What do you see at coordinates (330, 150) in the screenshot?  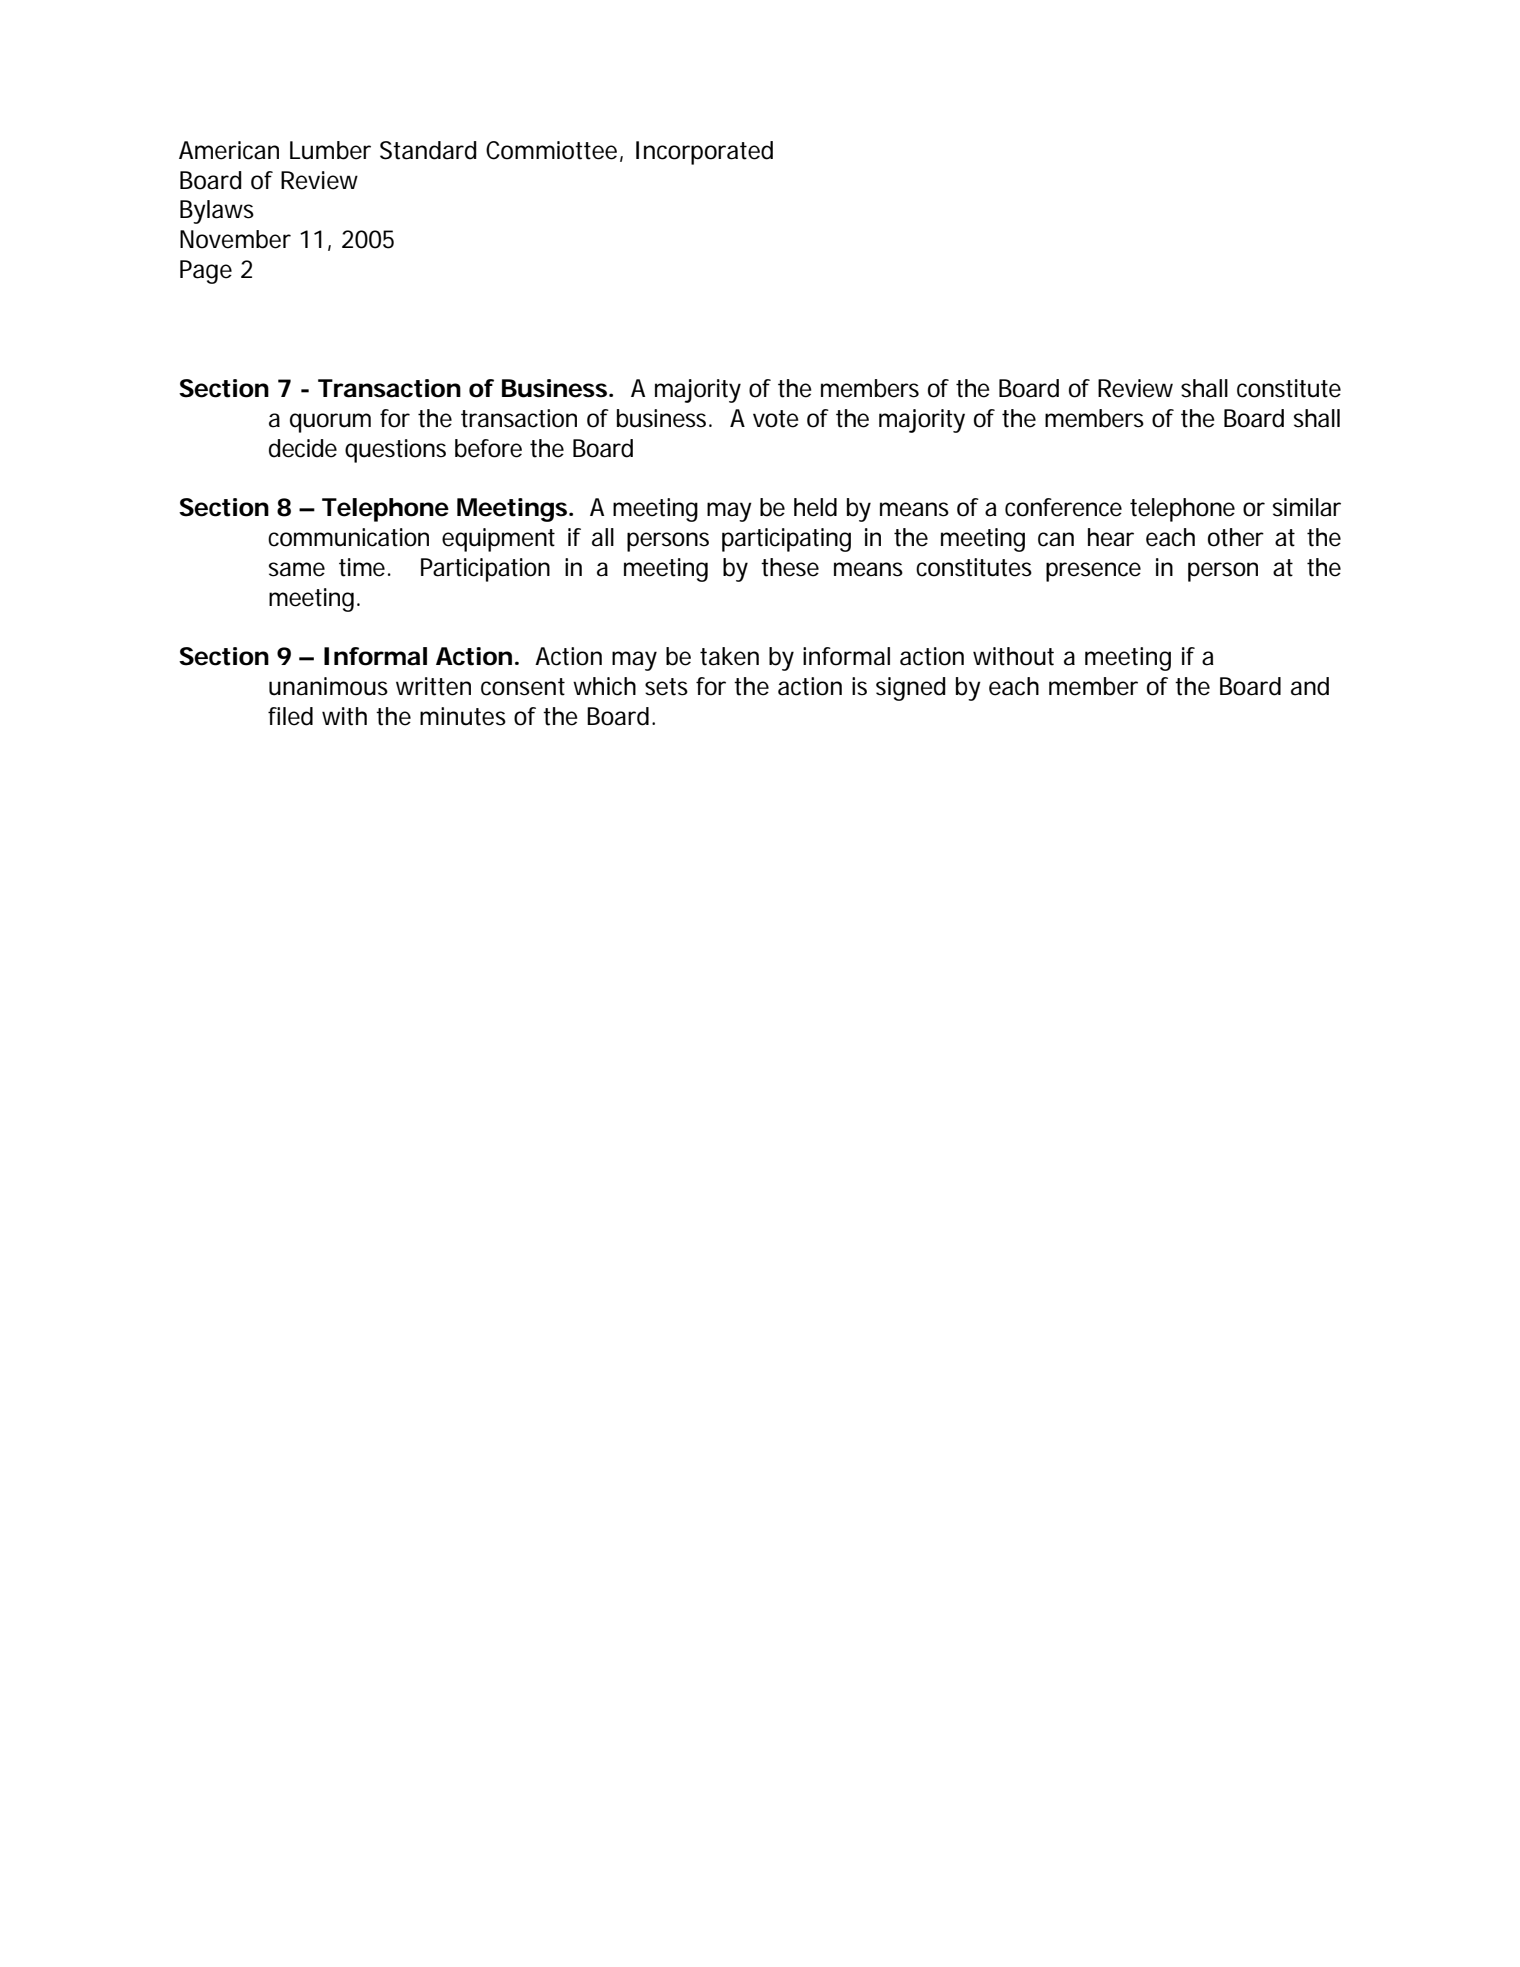 I see `Lumber` at bounding box center [330, 150].
